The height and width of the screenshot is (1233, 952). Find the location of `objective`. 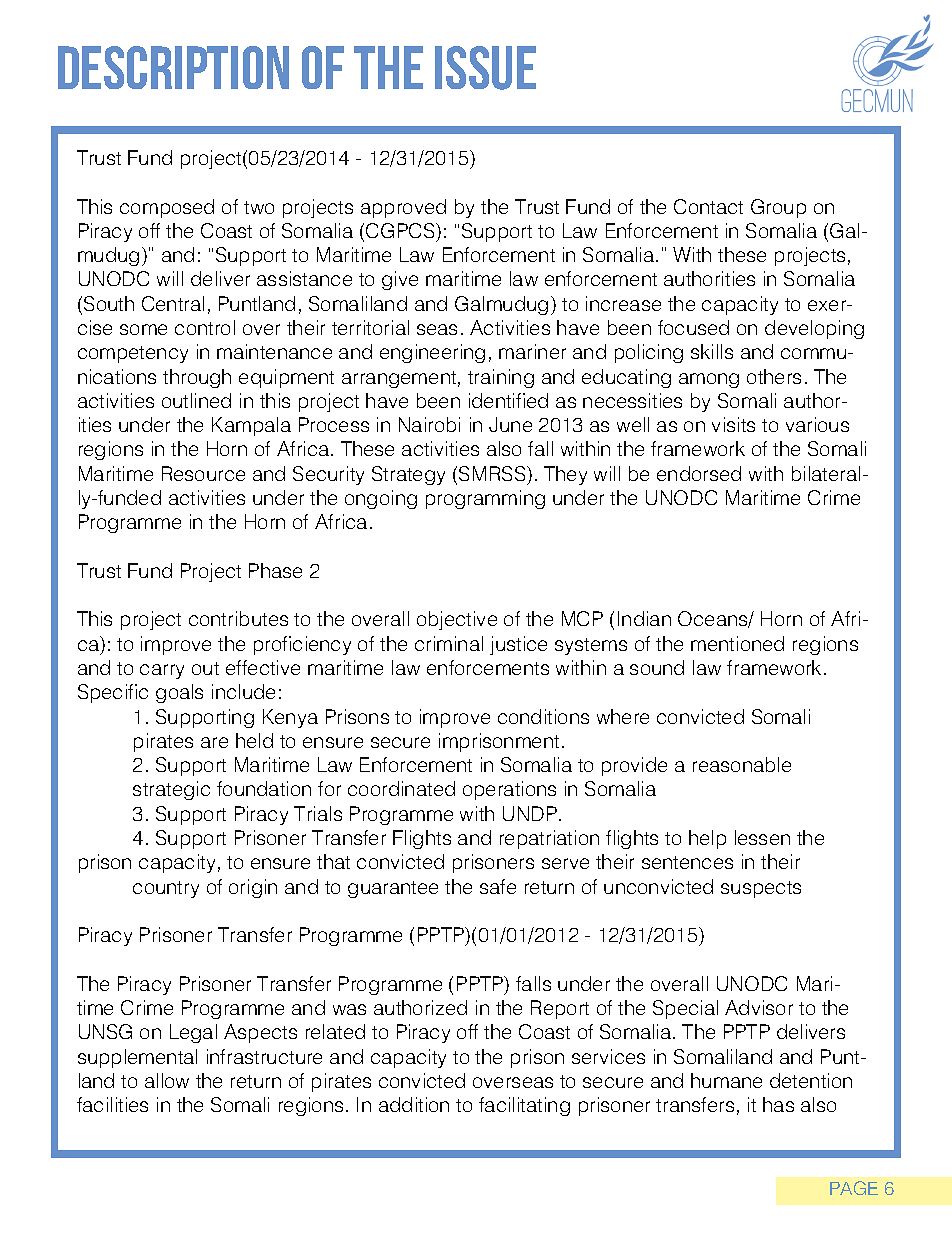

objective is located at coordinates (457, 620).
